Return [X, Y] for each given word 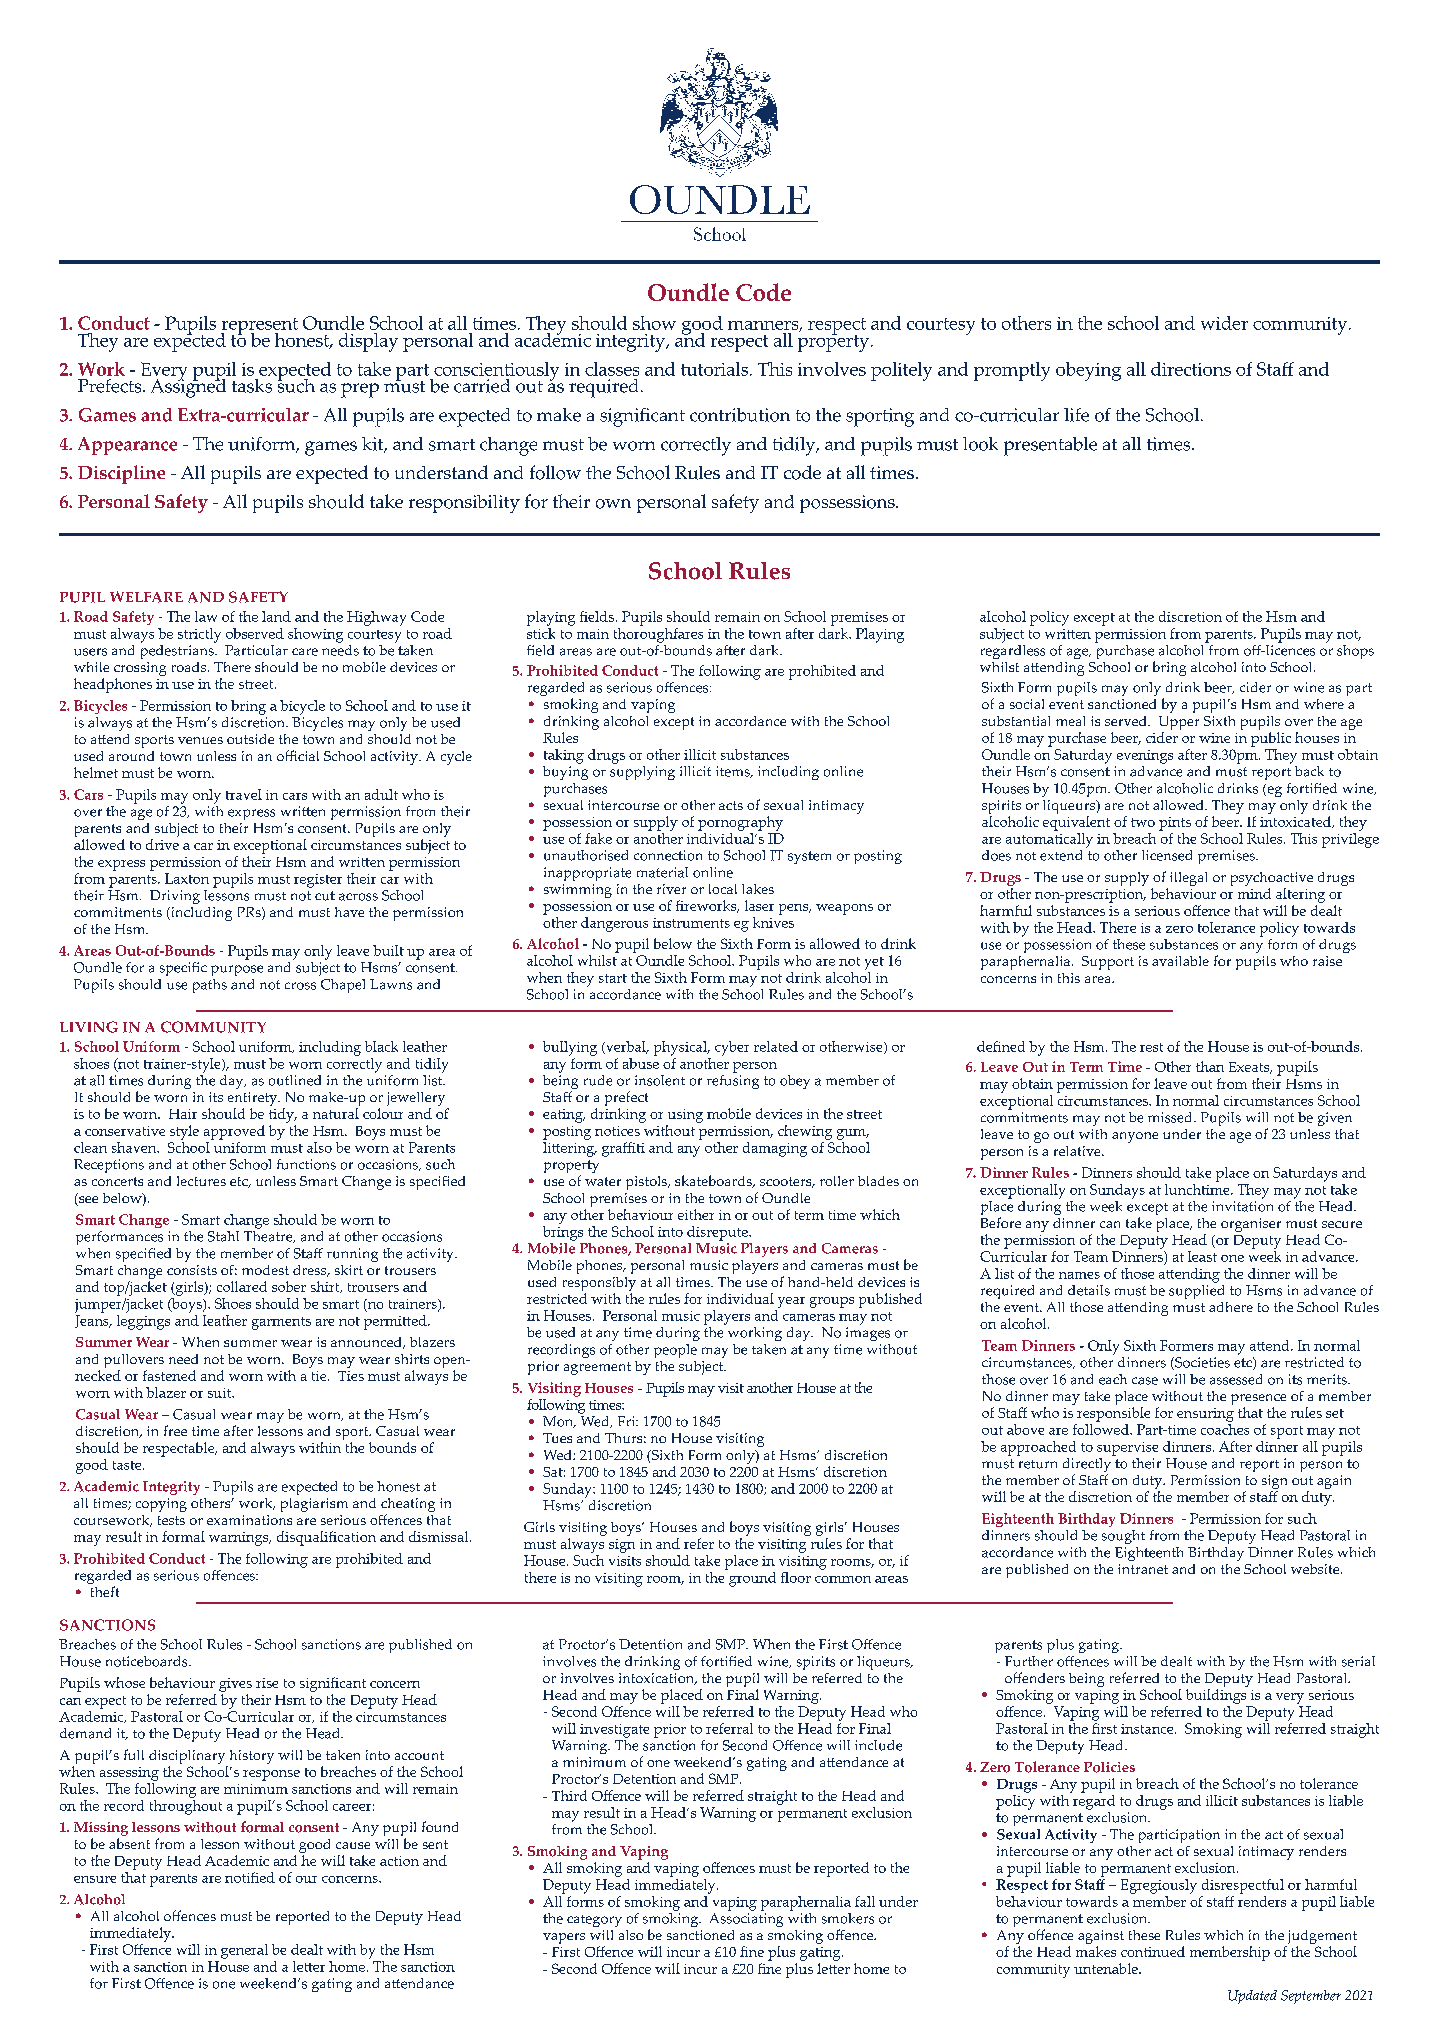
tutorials [716, 369]
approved [234, 1132]
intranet [1143, 1569]
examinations [249, 1520]
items [734, 772]
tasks [252, 386]
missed [1171, 1117]
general [244, 1951]
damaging [775, 1149]
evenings [1145, 757]
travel [244, 794]
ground [751, 1578]
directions [1191, 369]
